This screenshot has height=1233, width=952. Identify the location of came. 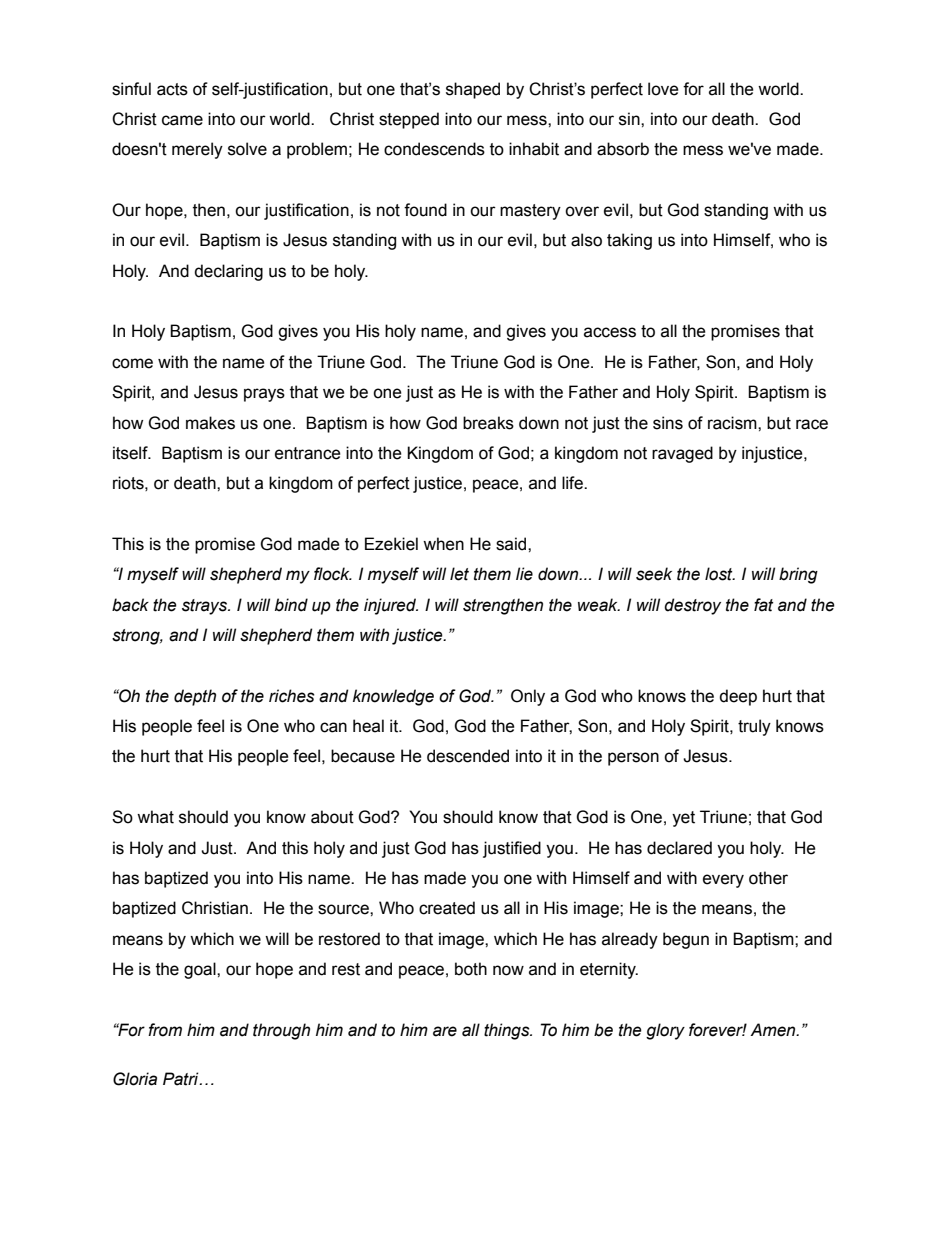
(182, 120).
